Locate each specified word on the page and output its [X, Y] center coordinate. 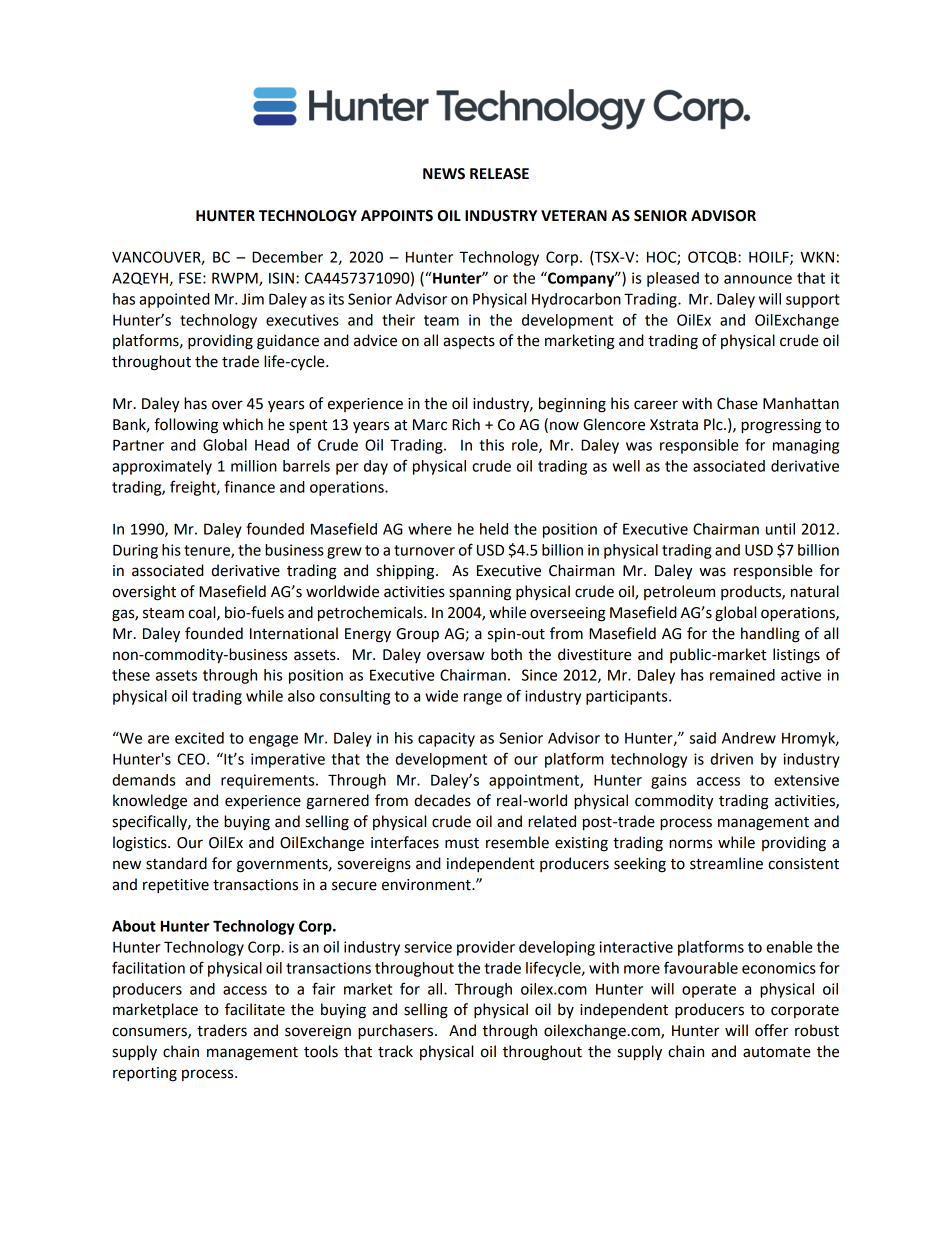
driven [731, 759]
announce [758, 279]
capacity [446, 739]
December [287, 257]
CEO [192, 759]
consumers [150, 1033]
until [780, 529]
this [491, 445]
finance [249, 486]
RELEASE [499, 174]
